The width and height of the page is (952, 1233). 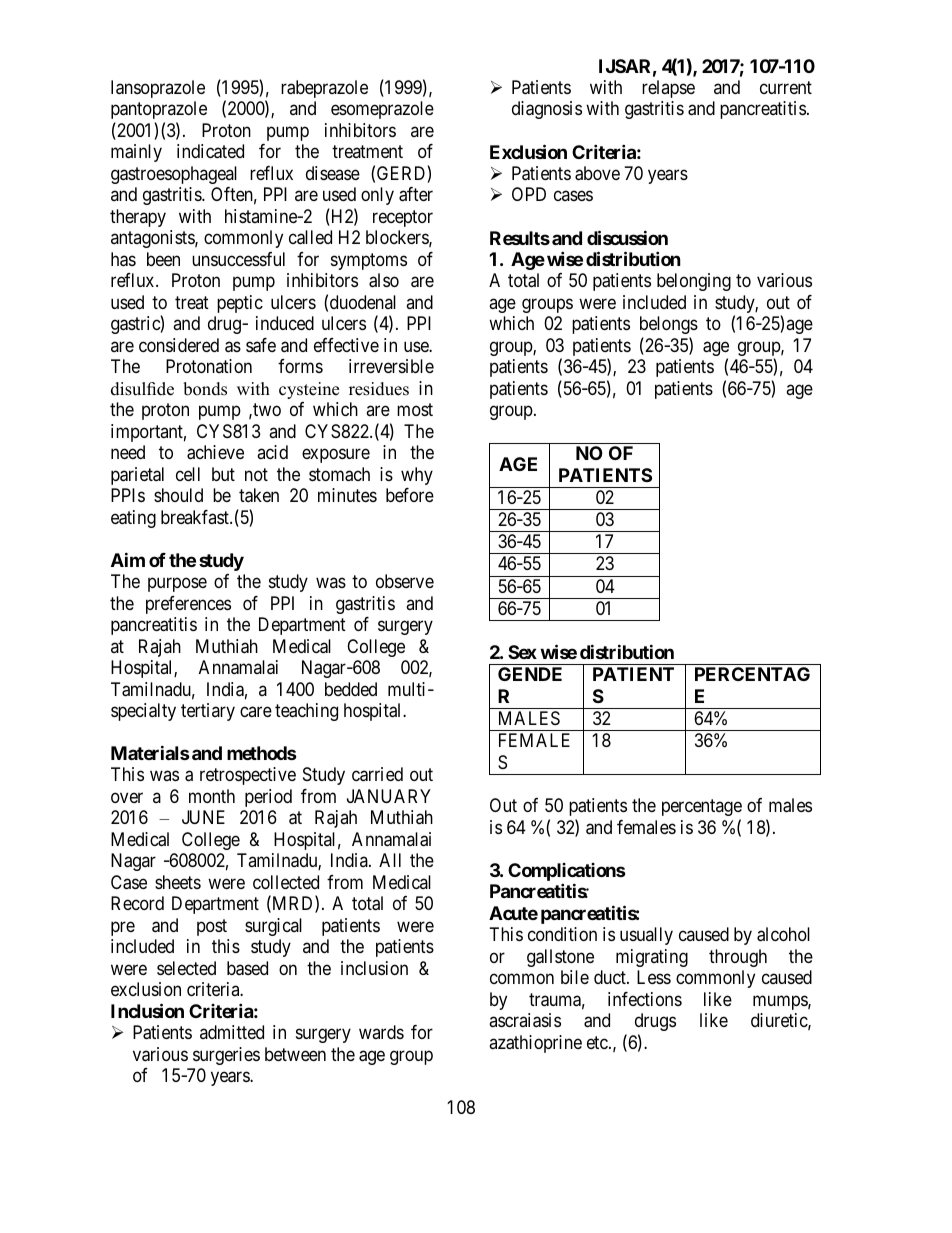 What do you see at coordinates (522, 652) in the page?
I see `Sex` at bounding box center [522, 652].
